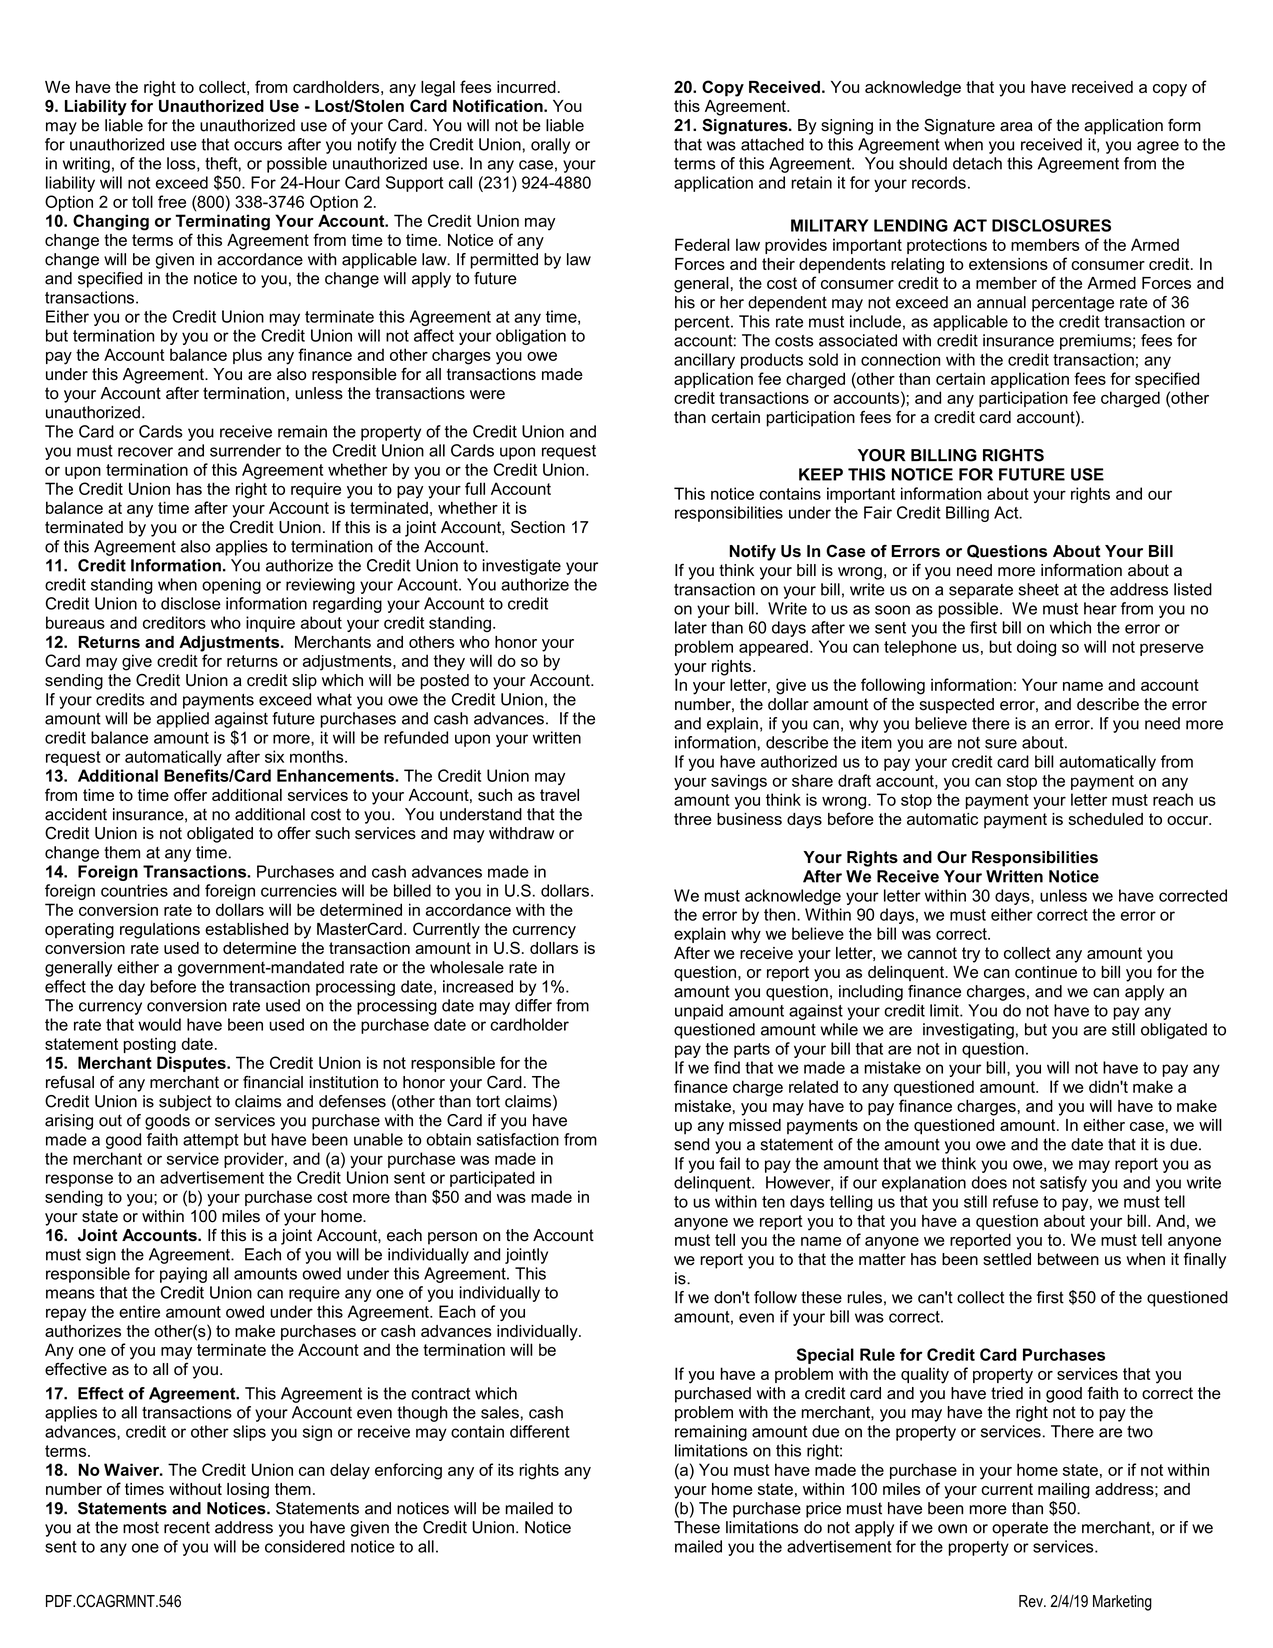  What do you see at coordinates (691, 627) in the page?
I see `later` at bounding box center [691, 627].
